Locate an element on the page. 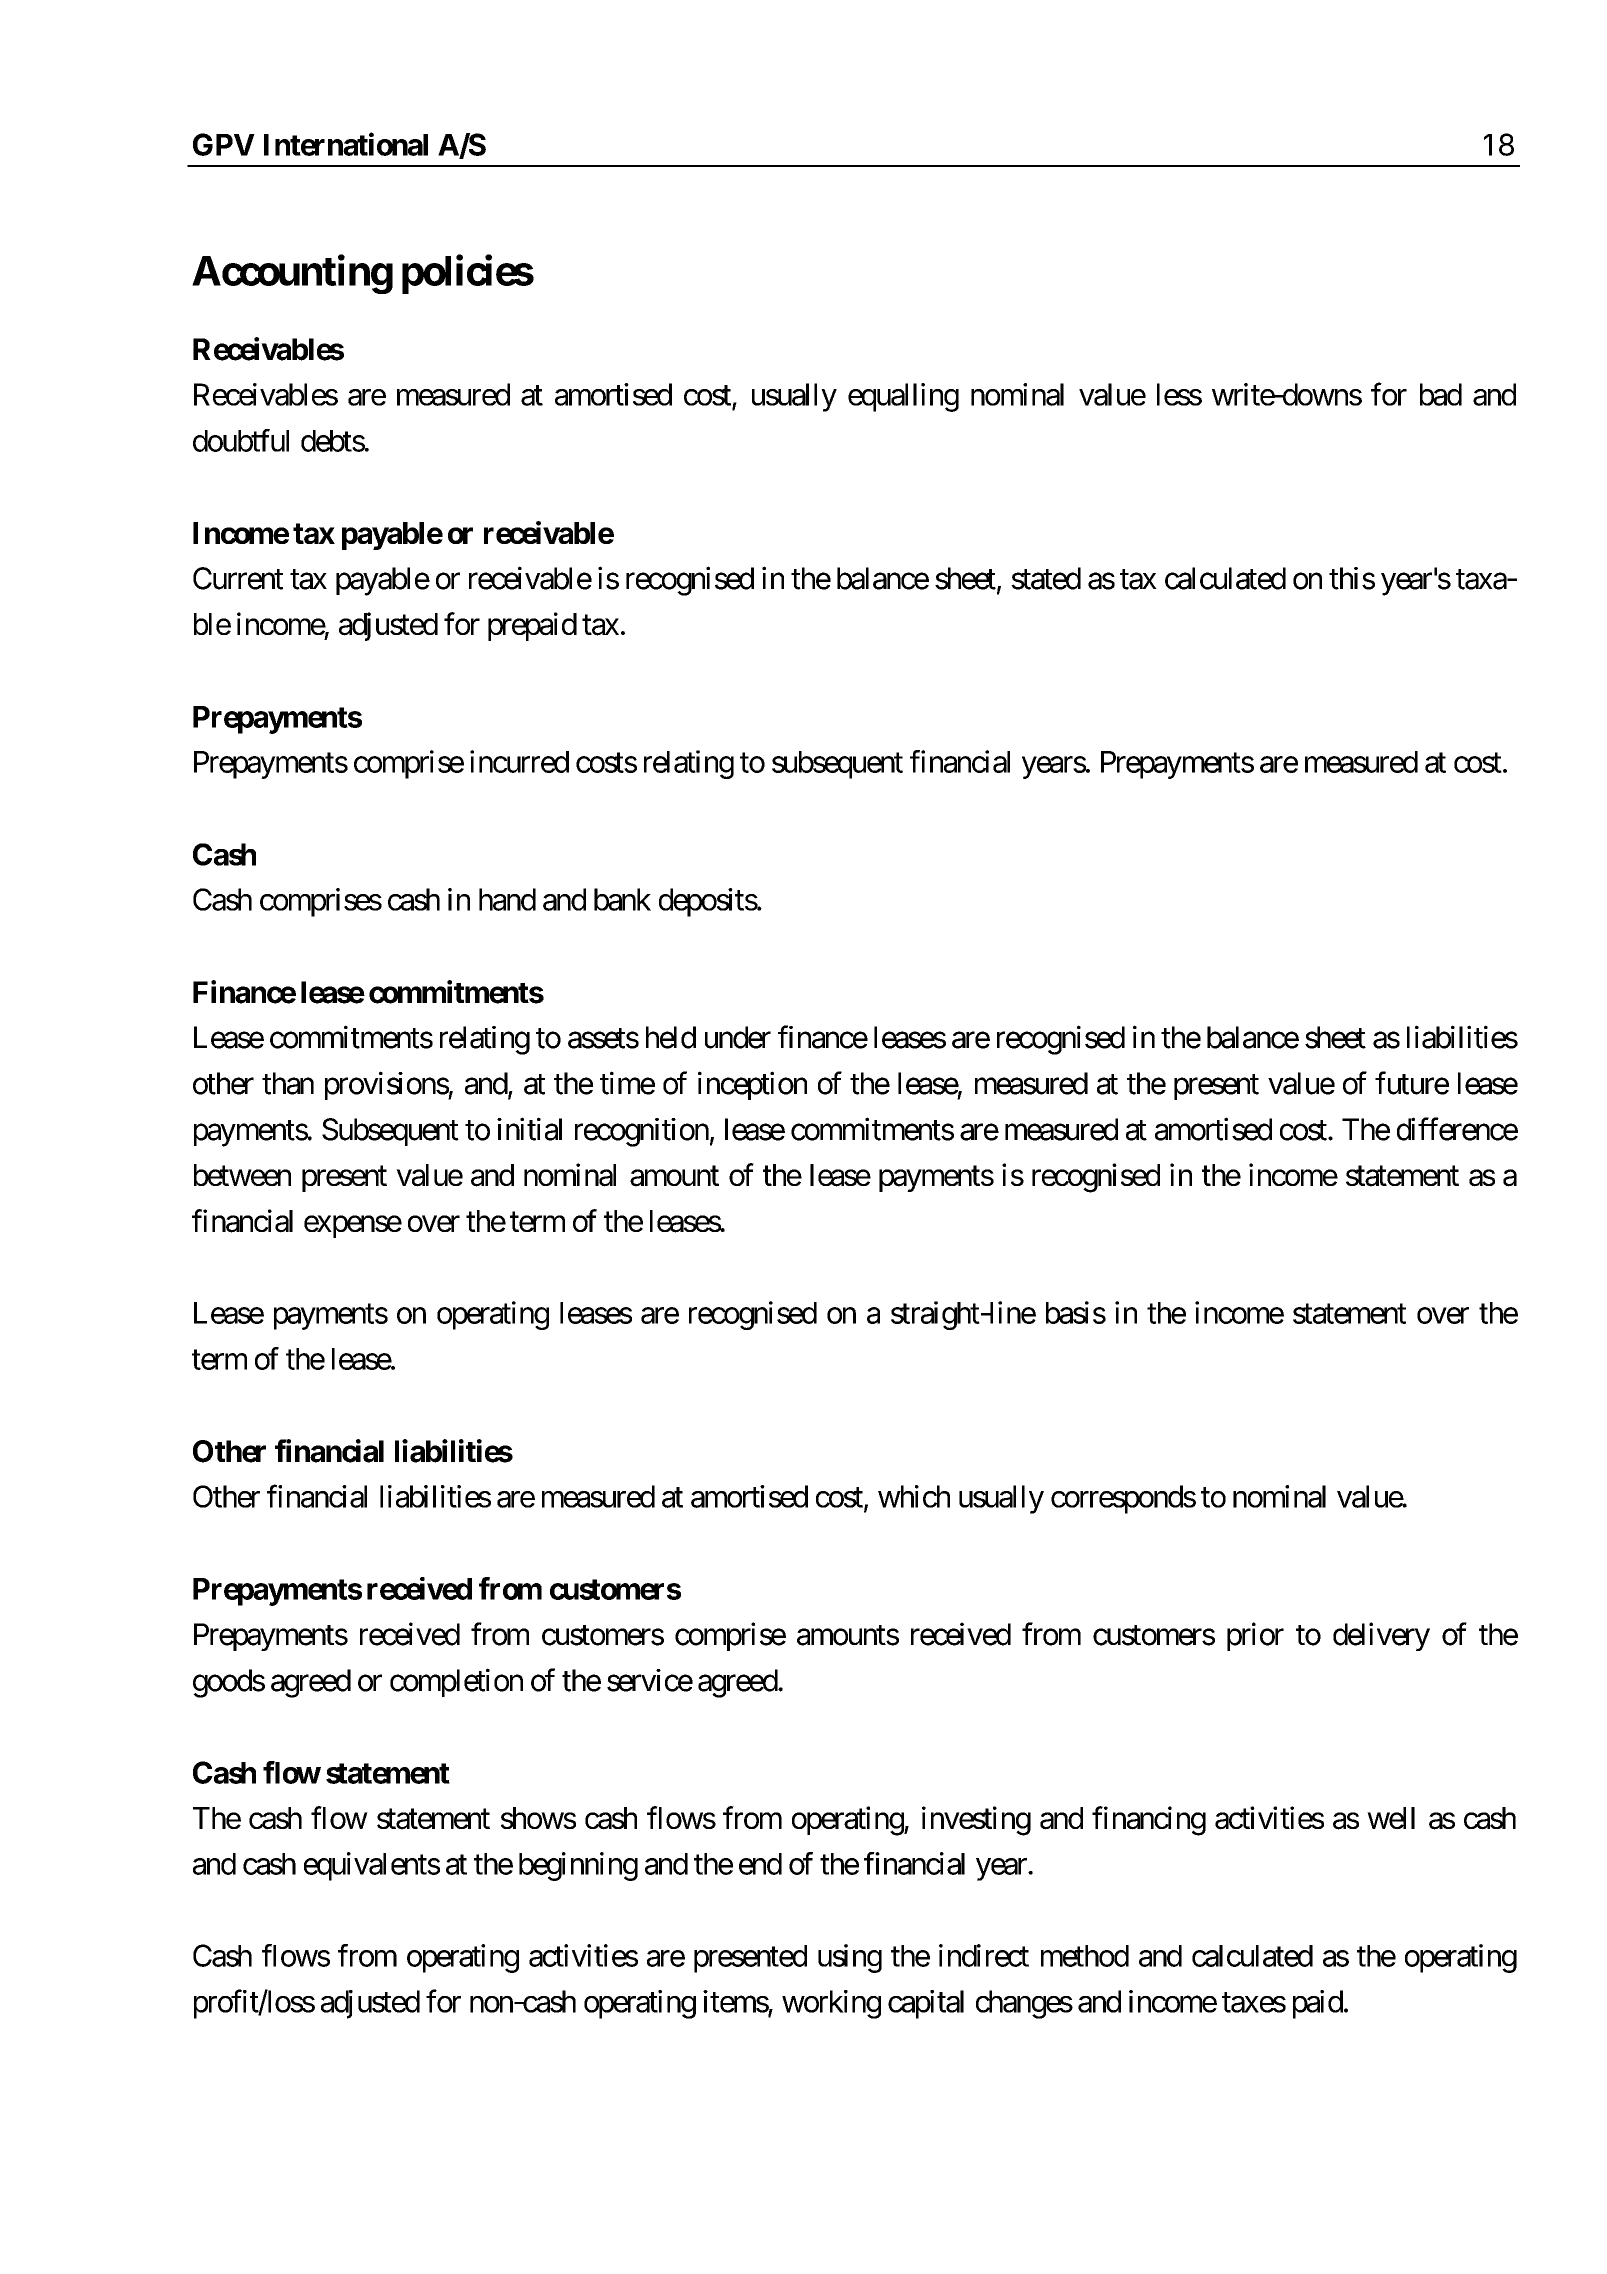  under is located at coordinates (738, 1037).
